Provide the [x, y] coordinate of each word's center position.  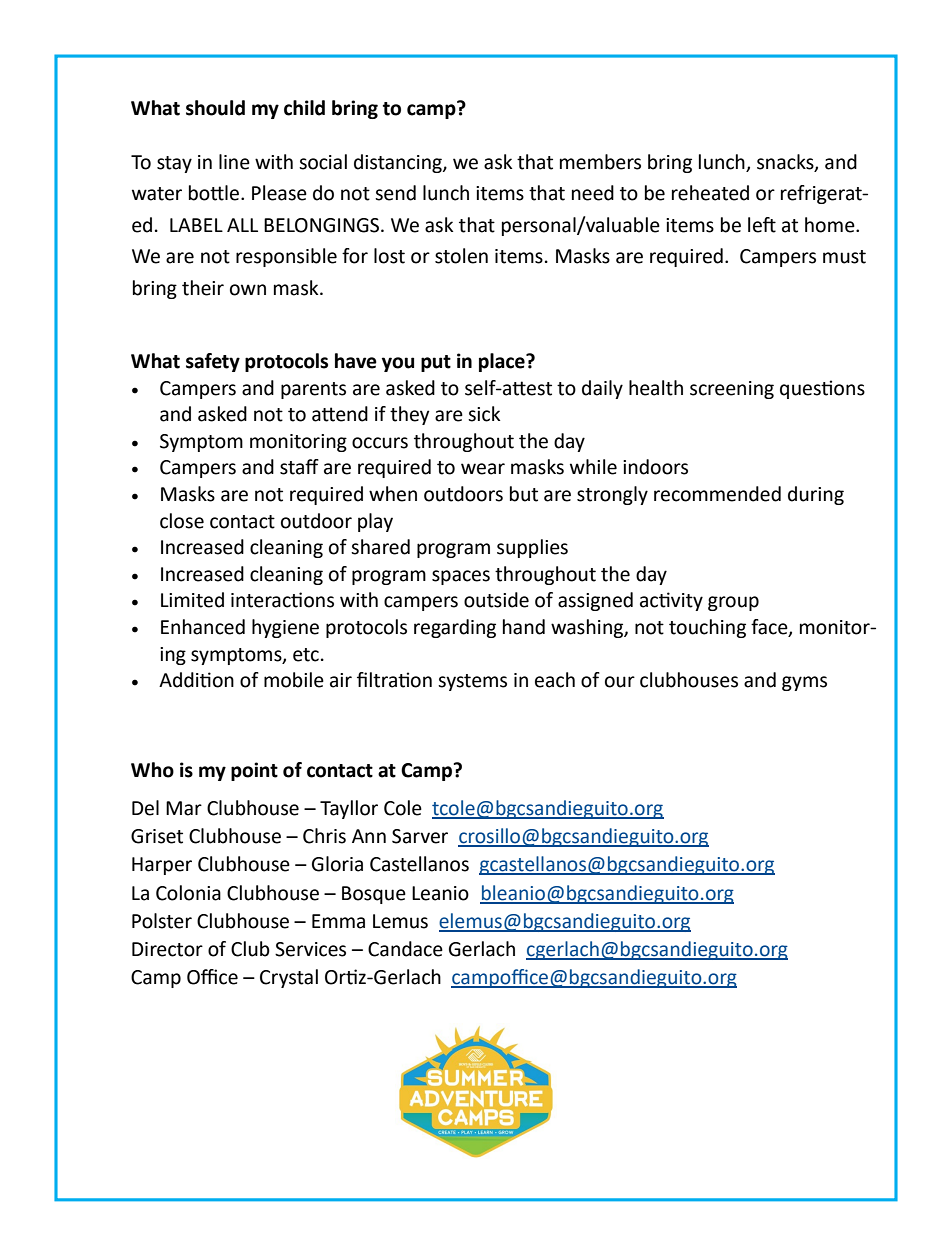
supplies [532, 548]
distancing [399, 163]
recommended [717, 494]
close [182, 521]
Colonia [188, 893]
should [215, 108]
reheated [710, 193]
